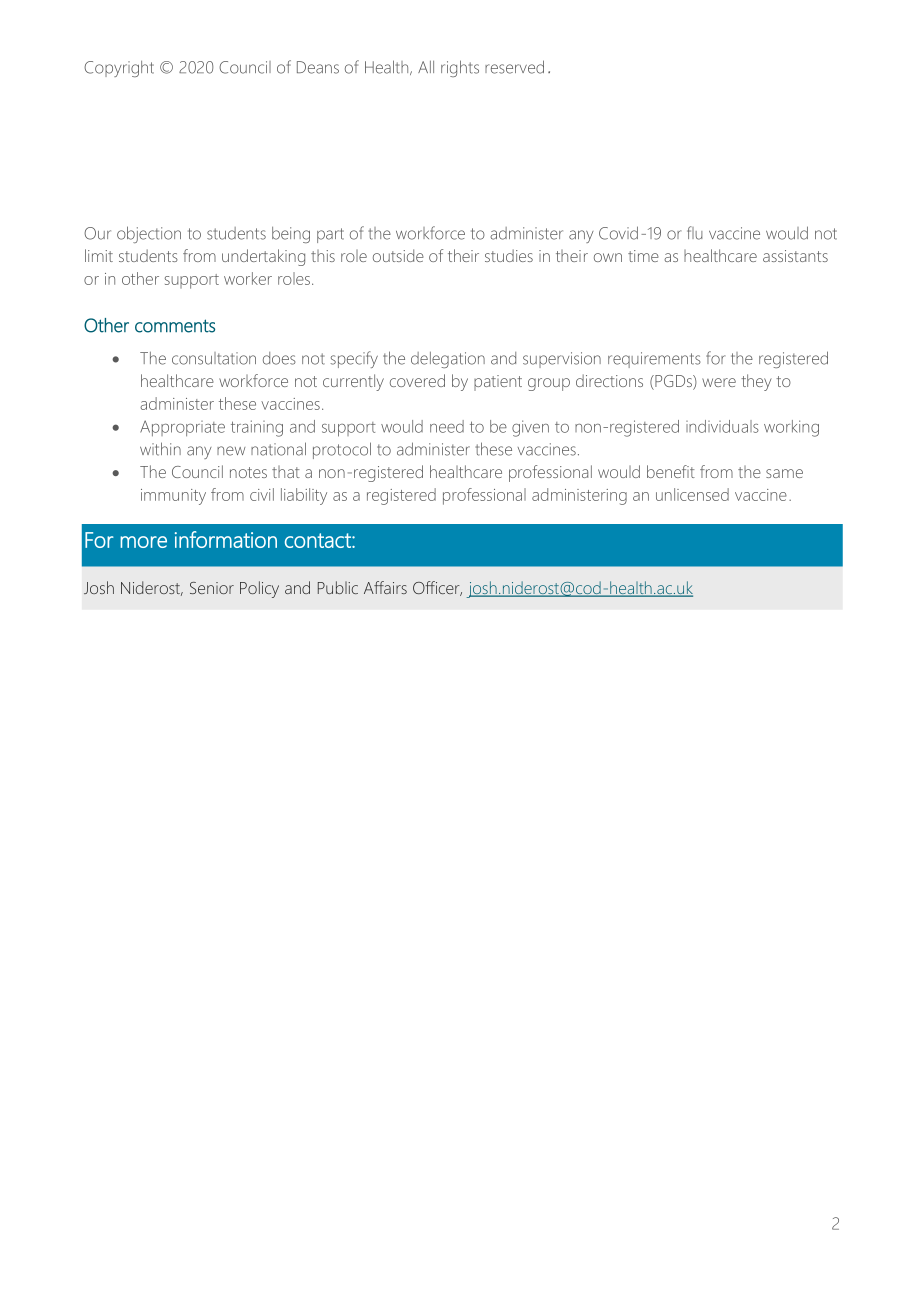 The image size is (924, 1308). What do you see at coordinates (330, 235) in the screenshot?
I see `part` at bounding box center [330, 235].
